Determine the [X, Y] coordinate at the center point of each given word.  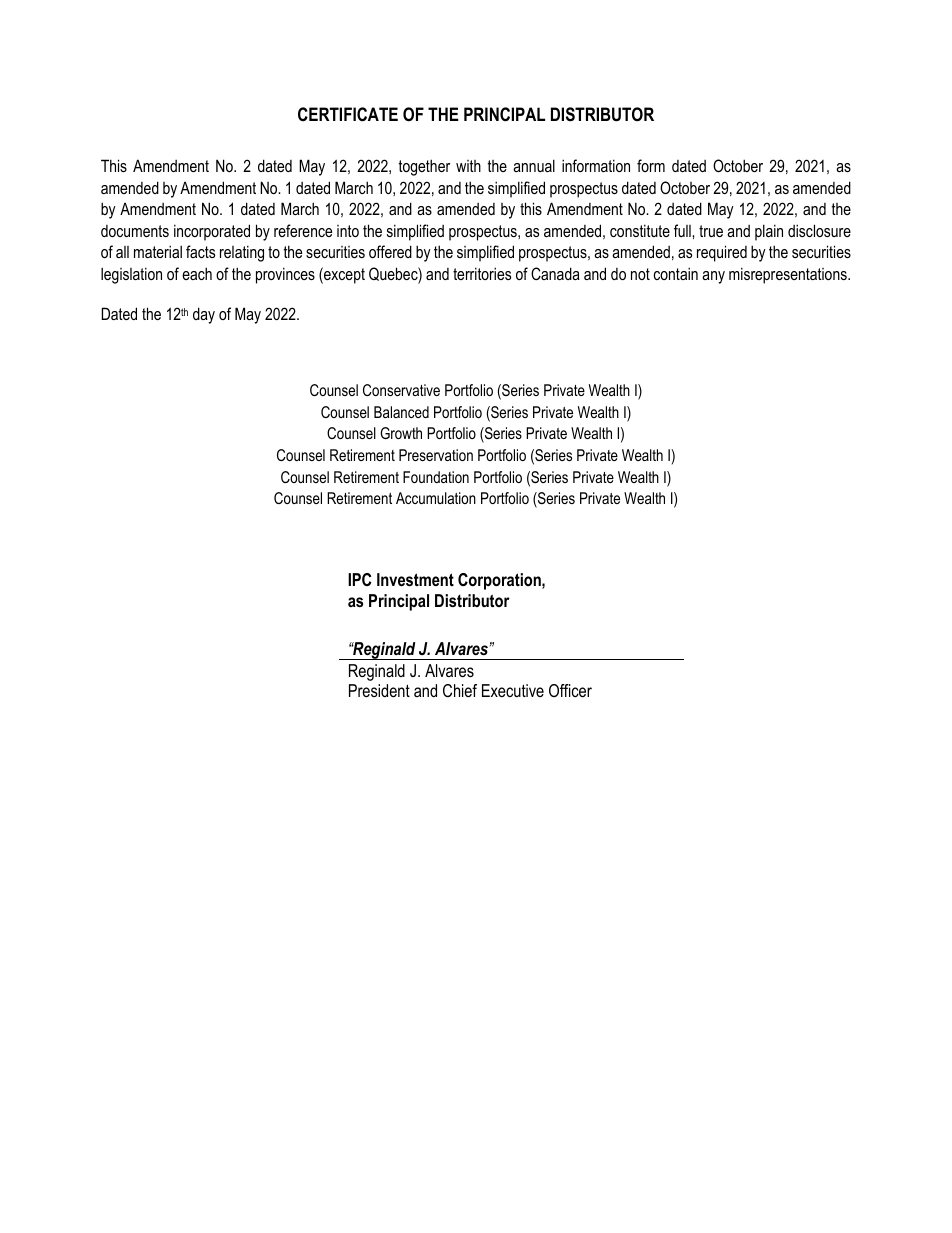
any [713, 277]
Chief [460, 690]
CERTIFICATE [348, 114]
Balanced [401, 412]
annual [534, 165]
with [468, 166]
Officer [570, 690]
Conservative [401, 390]
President [379, 690]
